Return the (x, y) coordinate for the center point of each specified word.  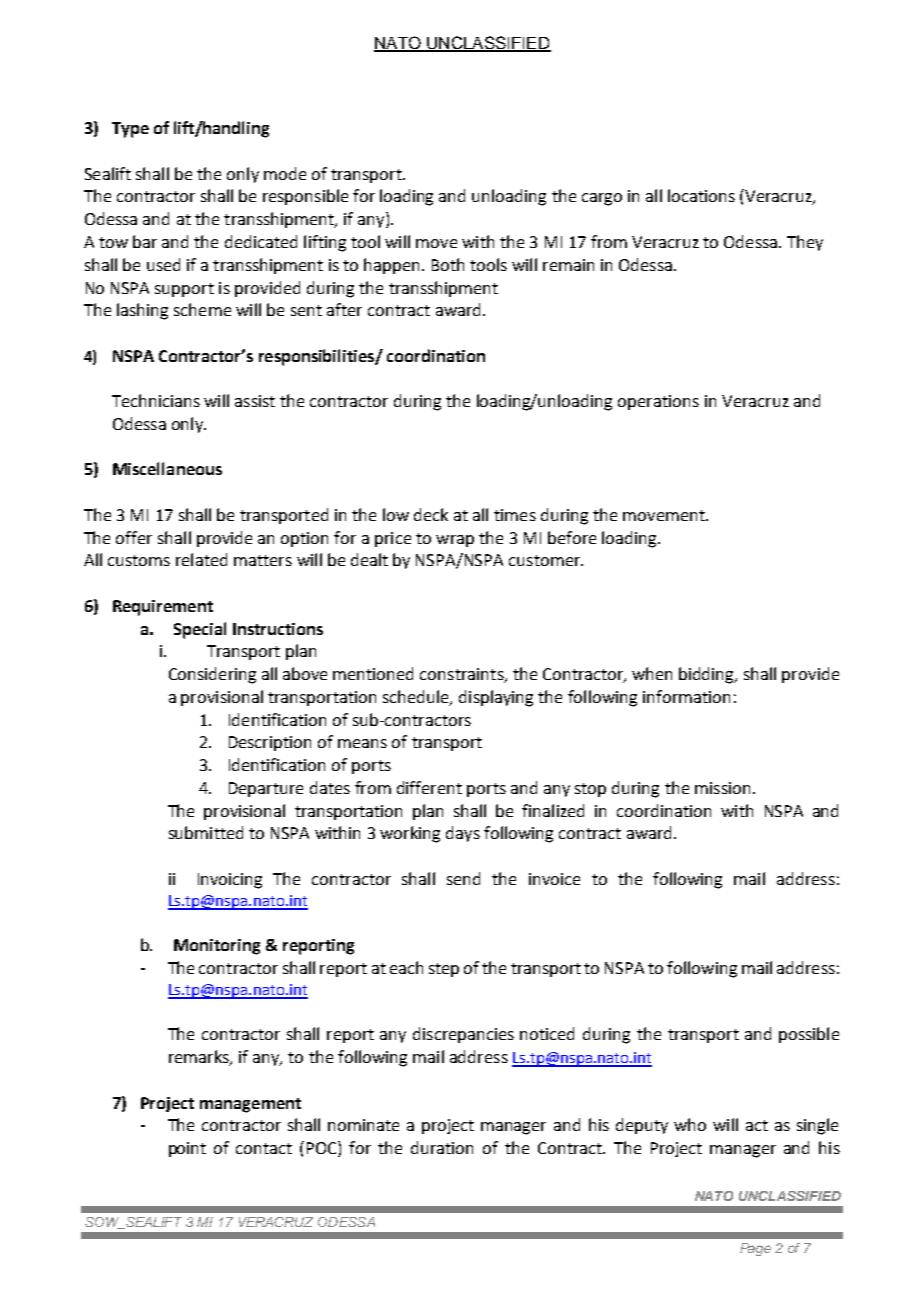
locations (701, 195)
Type (130, 130)
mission (722, 788)
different (429, 787)
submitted (206, 832)
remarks (200, 1058)
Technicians (156, 400)
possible (809, 1035)
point (187, 1149)
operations (658, 402)
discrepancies (463, 1035)
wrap (455, 541)
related (201, 559)
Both (448, 264)
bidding (708, 675)
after (344, 309)
